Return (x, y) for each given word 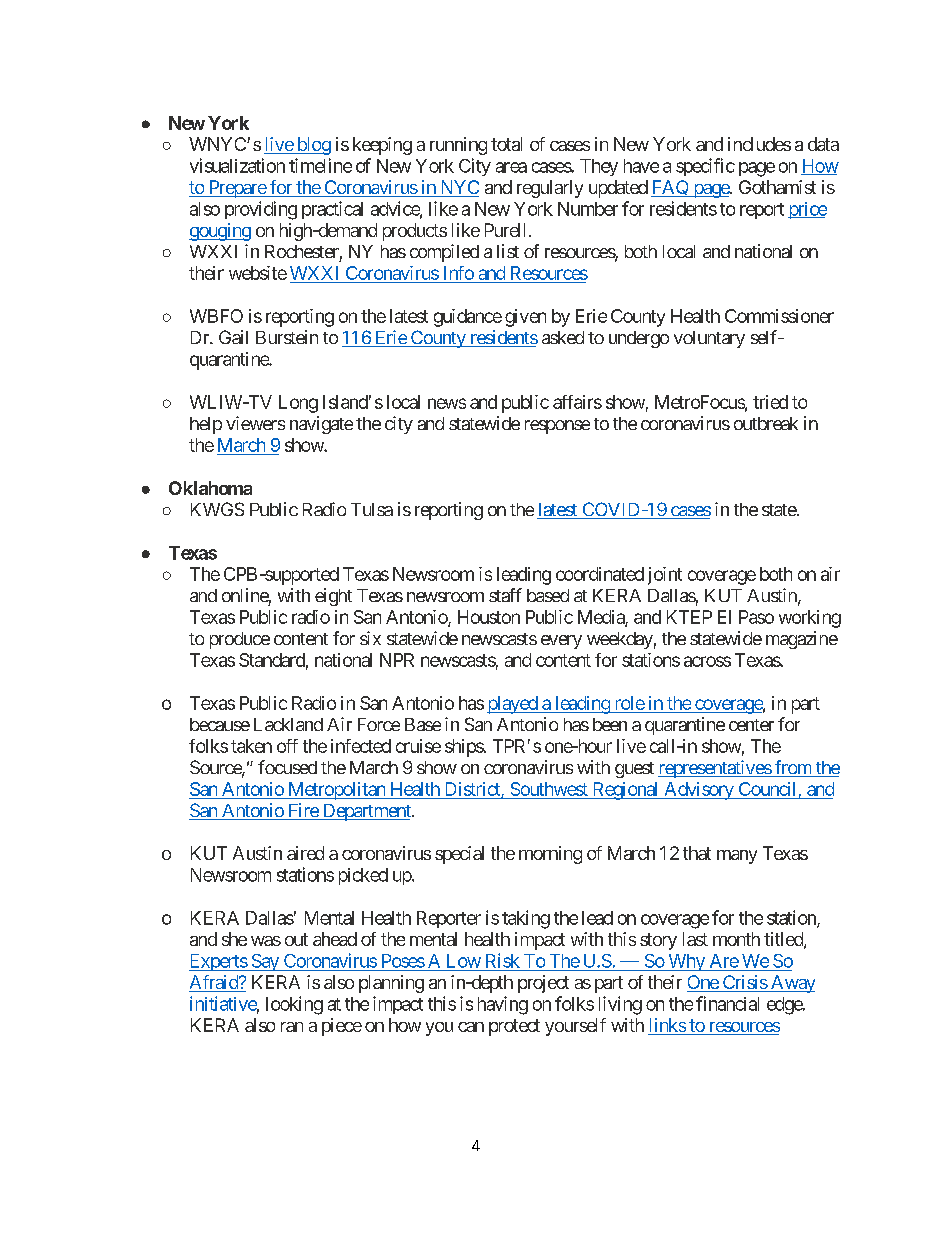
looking (294, 1005)
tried (770, 402)
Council (767, 789)
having (503, 1005)
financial (727, 1003)
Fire (302, 811)
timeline (320, 165)
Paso (756, 617)
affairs (577, 402)
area (511, 167)
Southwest (549, 789)
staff (505, 595)
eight (333, 597)
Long (298, 404)
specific (705, 167)
